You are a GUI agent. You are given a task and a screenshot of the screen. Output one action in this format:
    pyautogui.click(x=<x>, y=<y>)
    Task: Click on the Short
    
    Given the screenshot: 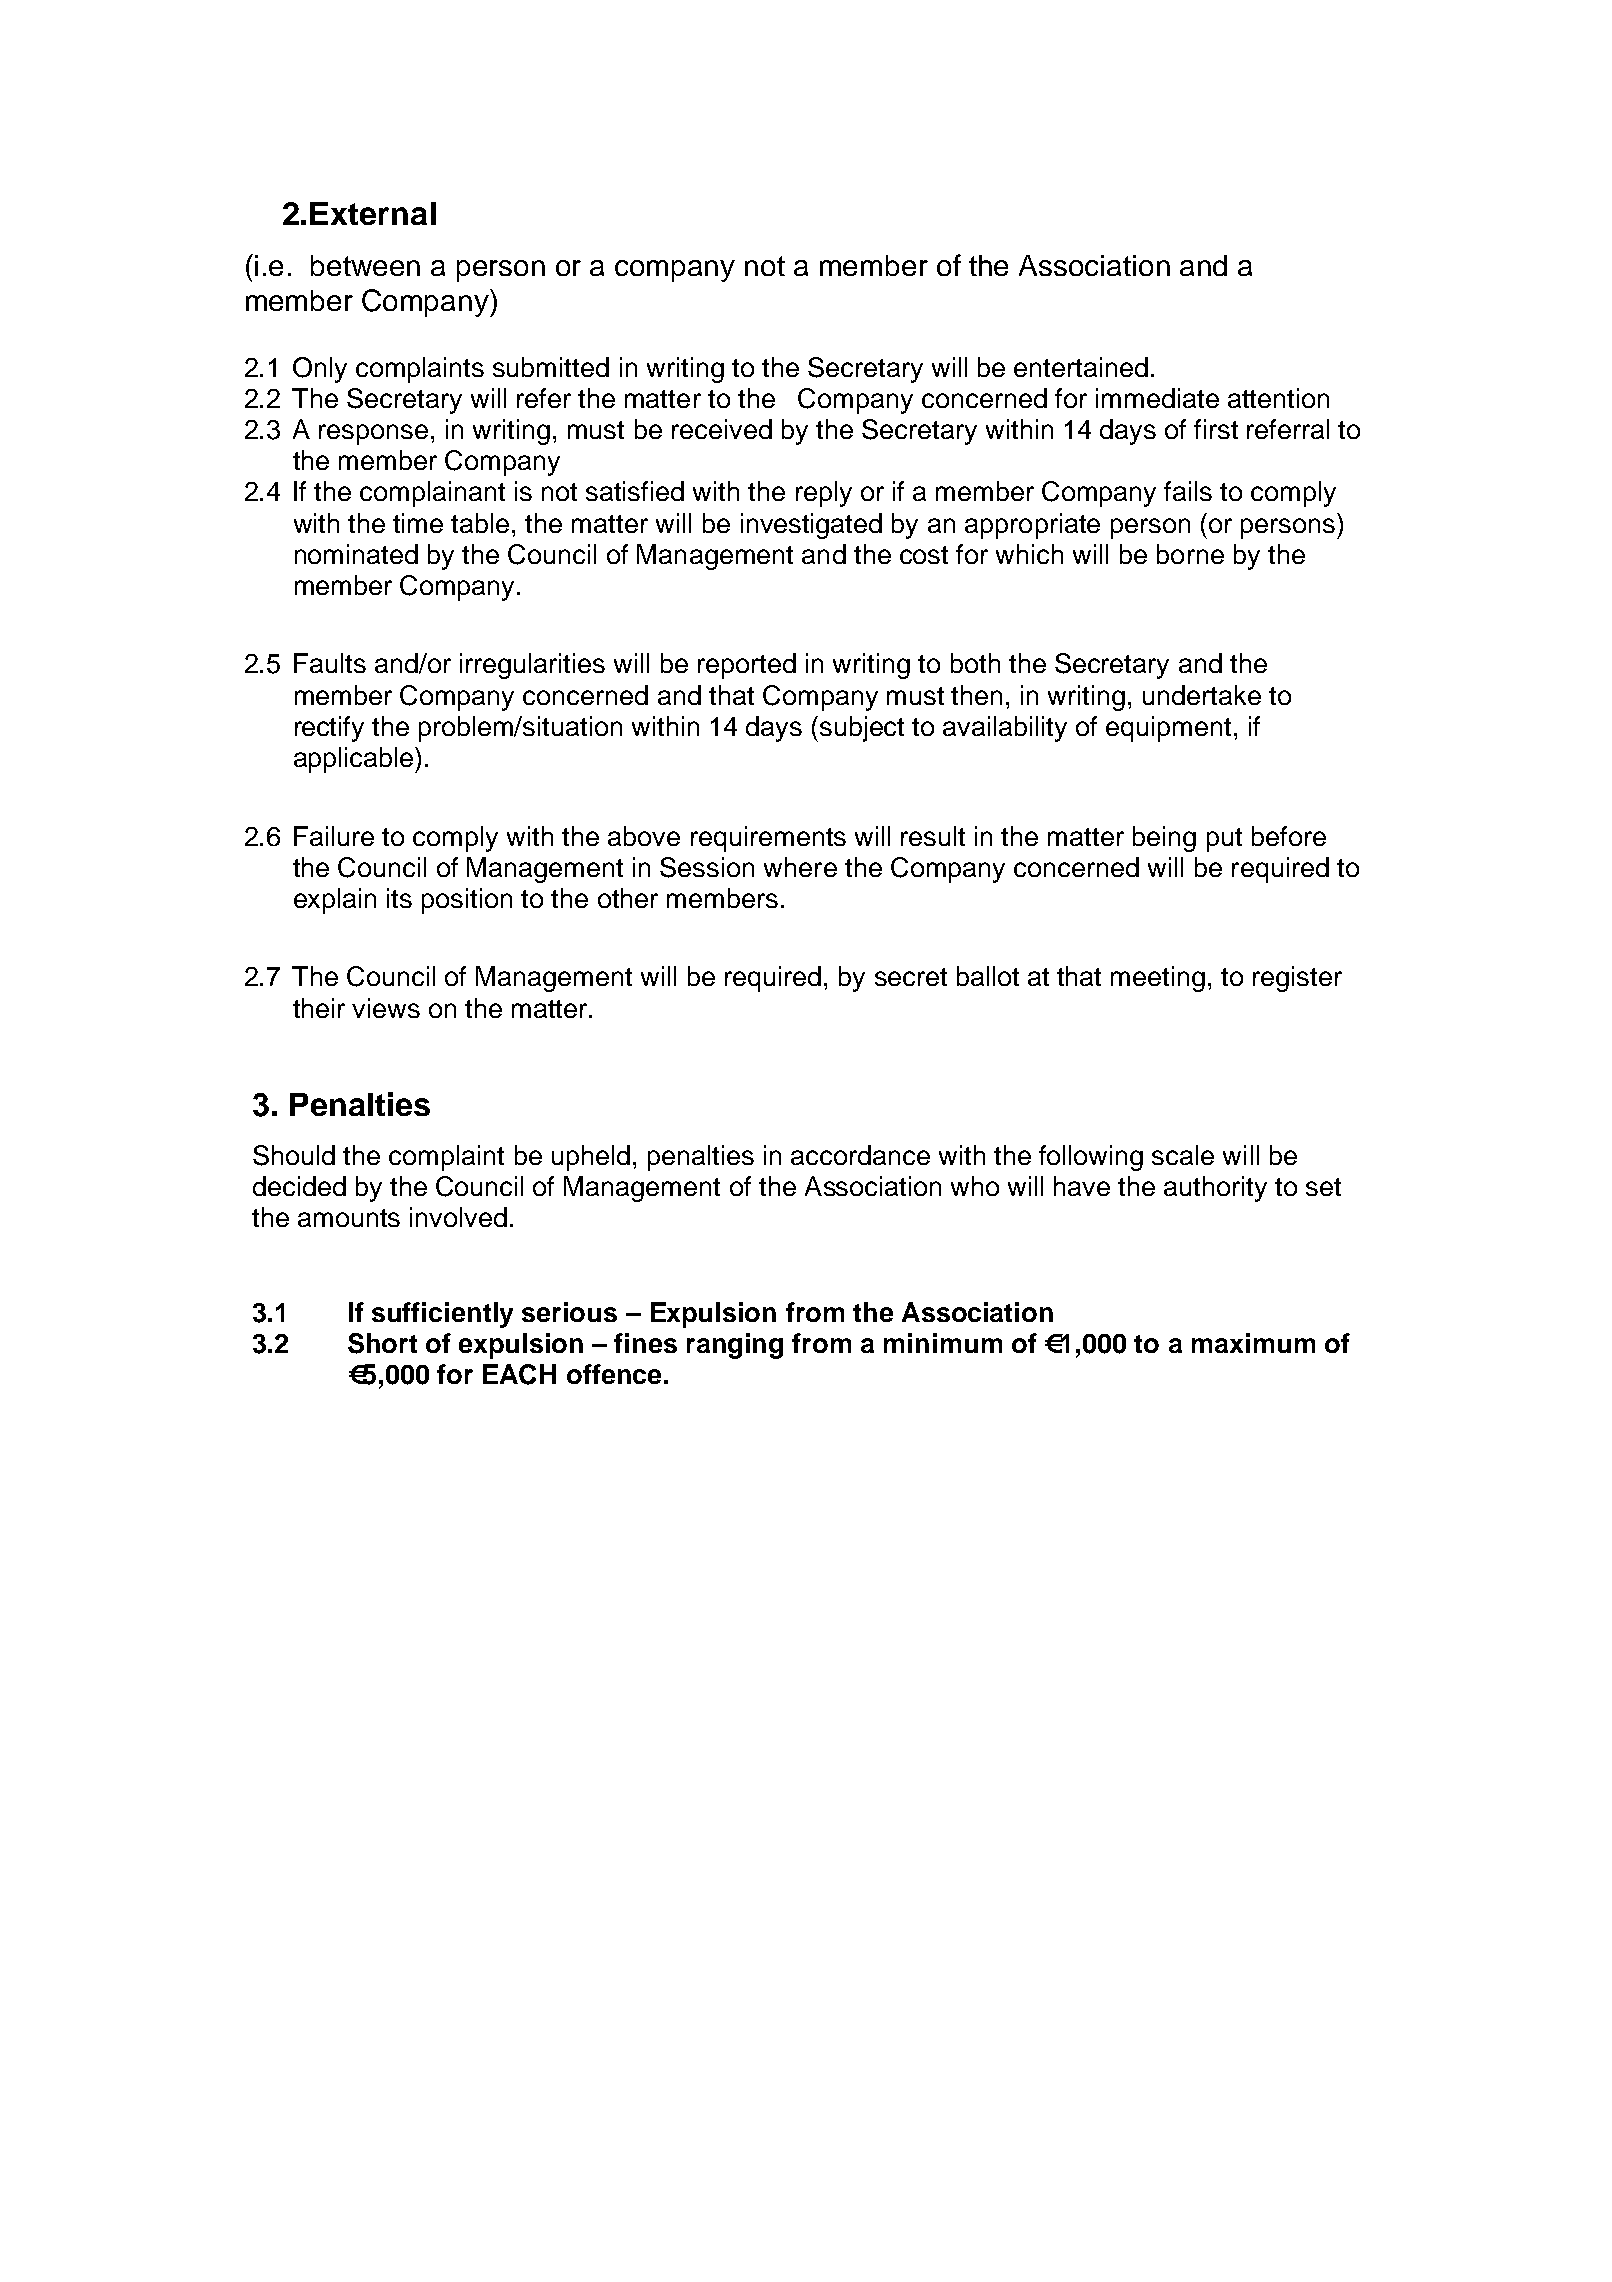 What is the action you would take?
    pyautogui.click(x=382, y=1343)
